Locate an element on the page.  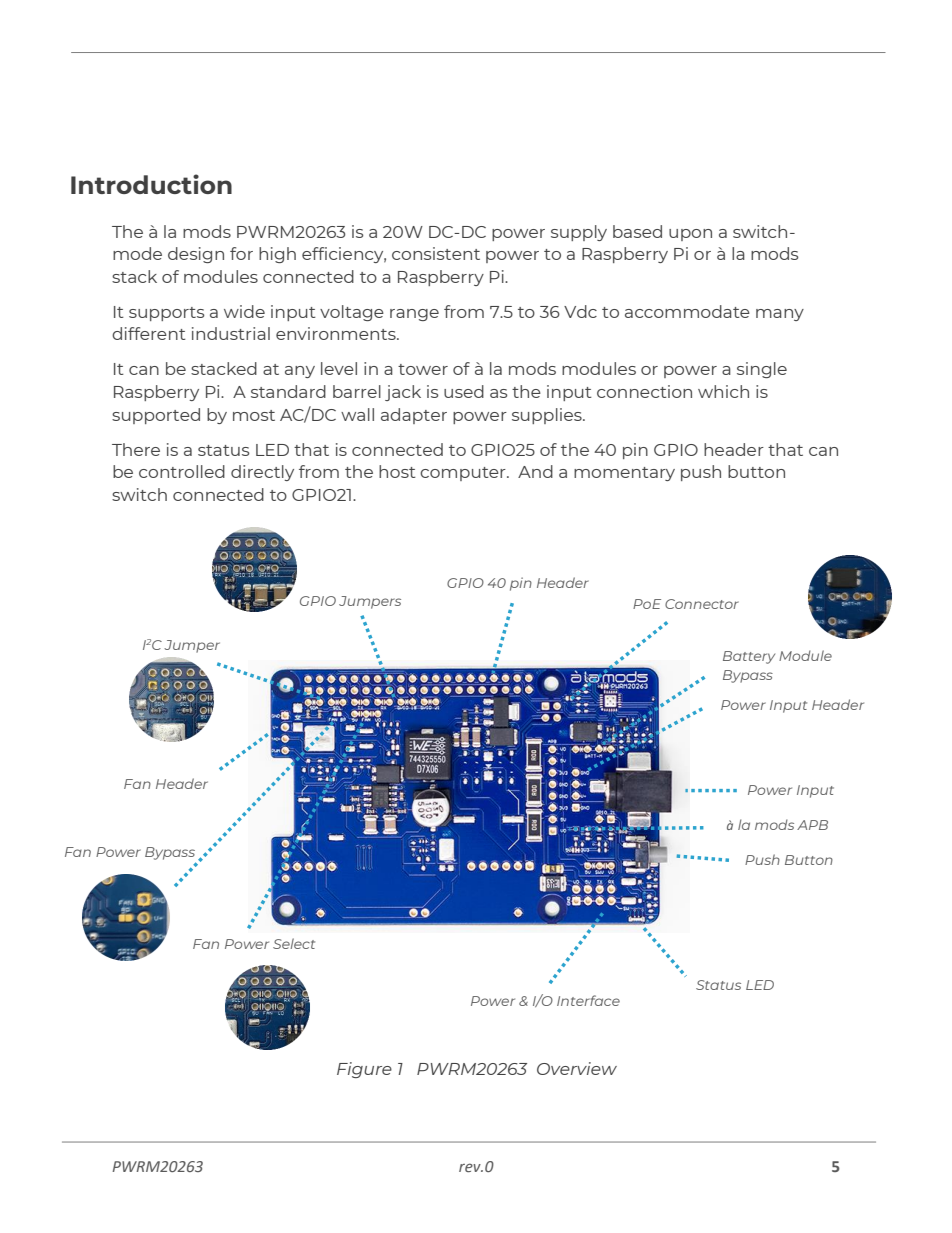
Interface is located at coordinates (588, 1000).
